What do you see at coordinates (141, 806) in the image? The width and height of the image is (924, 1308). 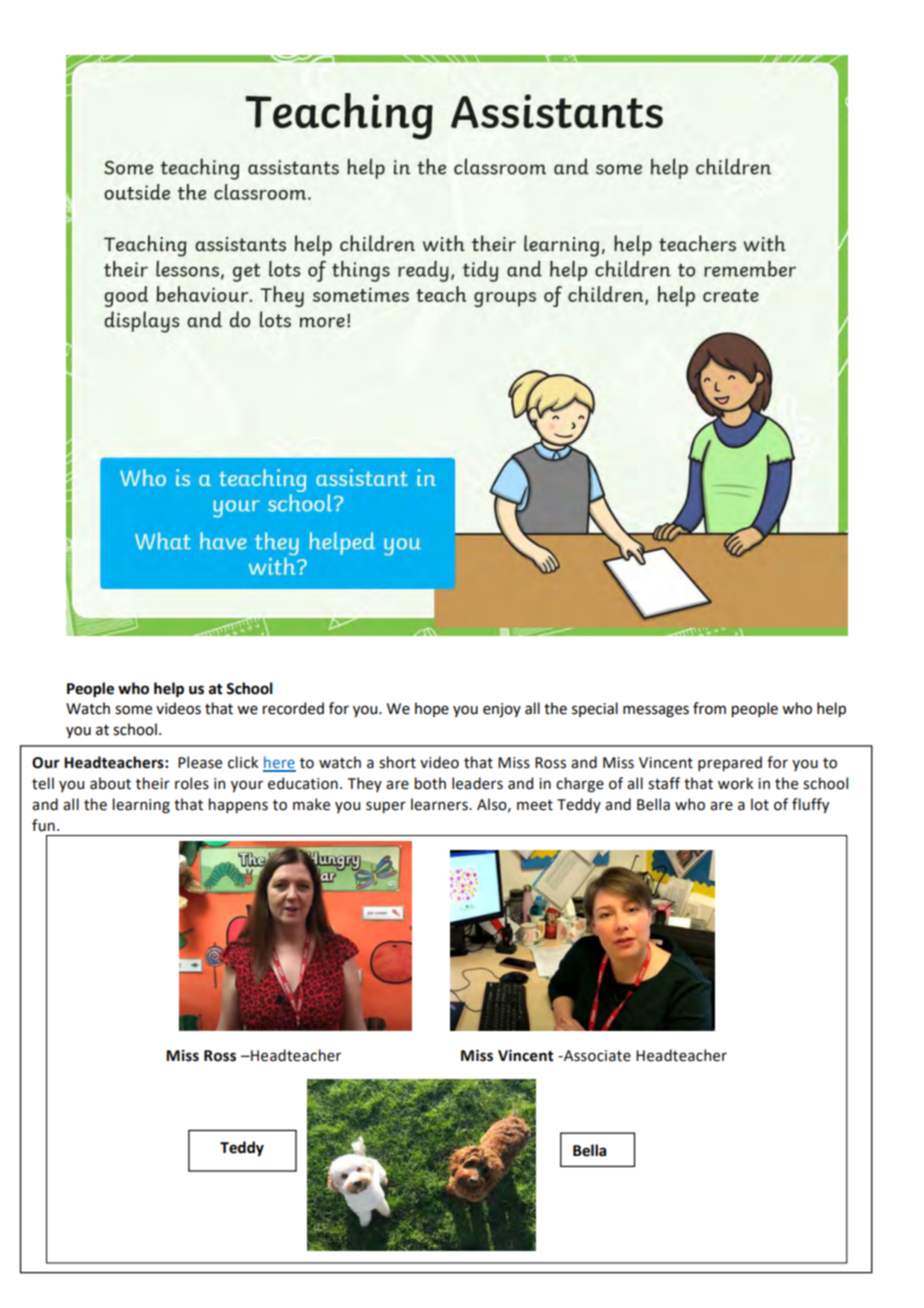 I see `learning` at bounding box center [141, 806].
